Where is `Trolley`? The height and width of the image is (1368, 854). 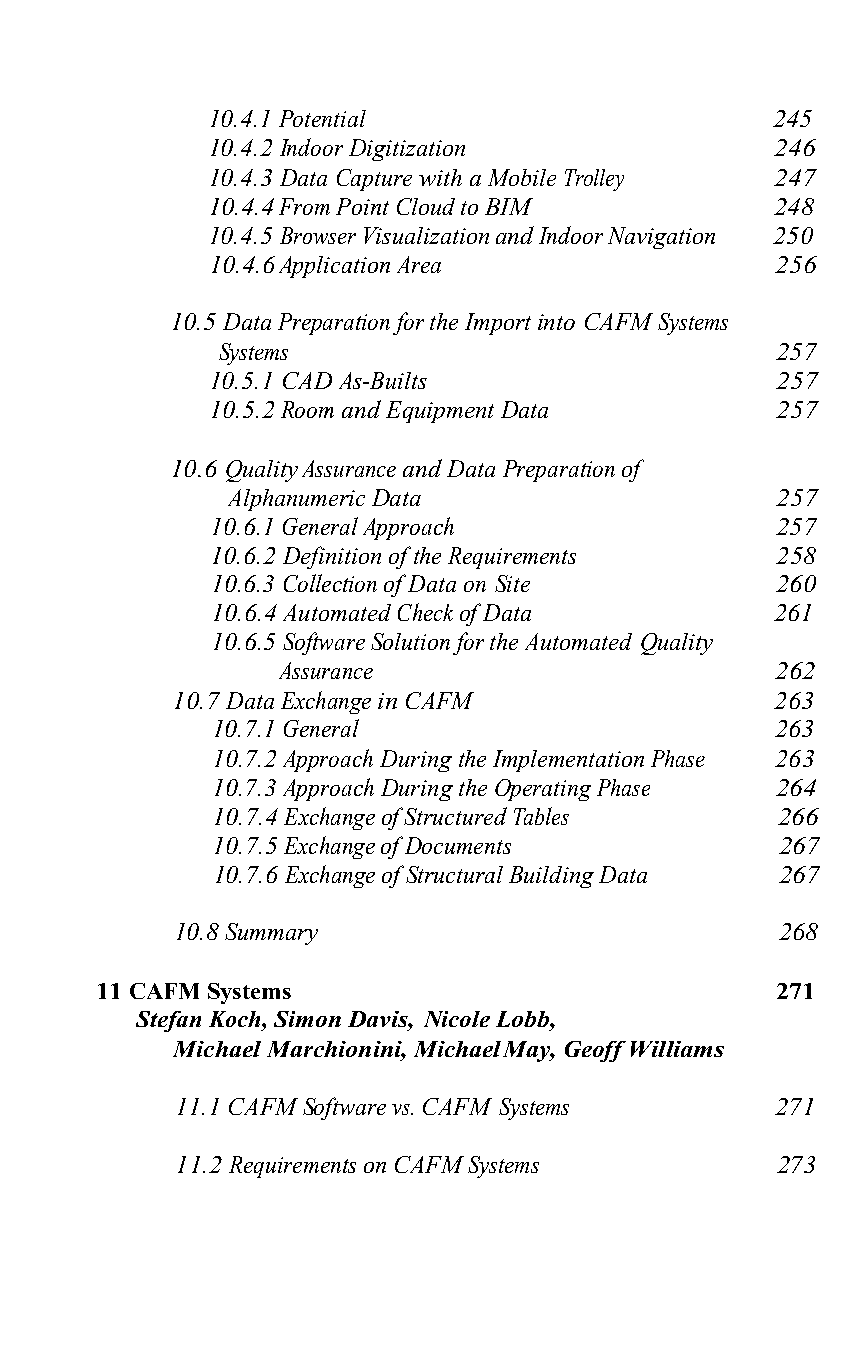 Trolley is located at coordinates (594, 180).
